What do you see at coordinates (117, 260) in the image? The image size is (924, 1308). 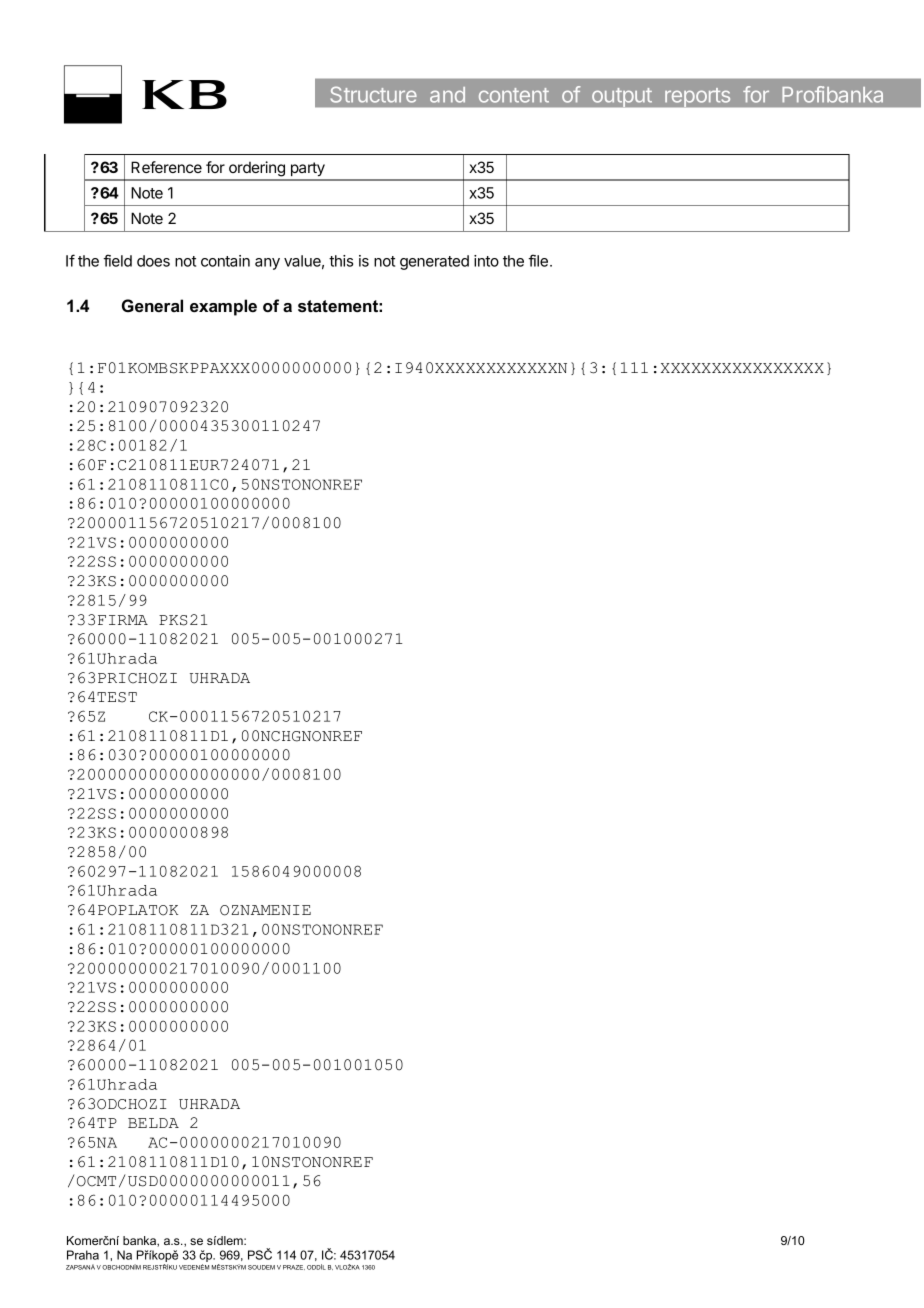 I see `field` at bounding box center [117, 260].
